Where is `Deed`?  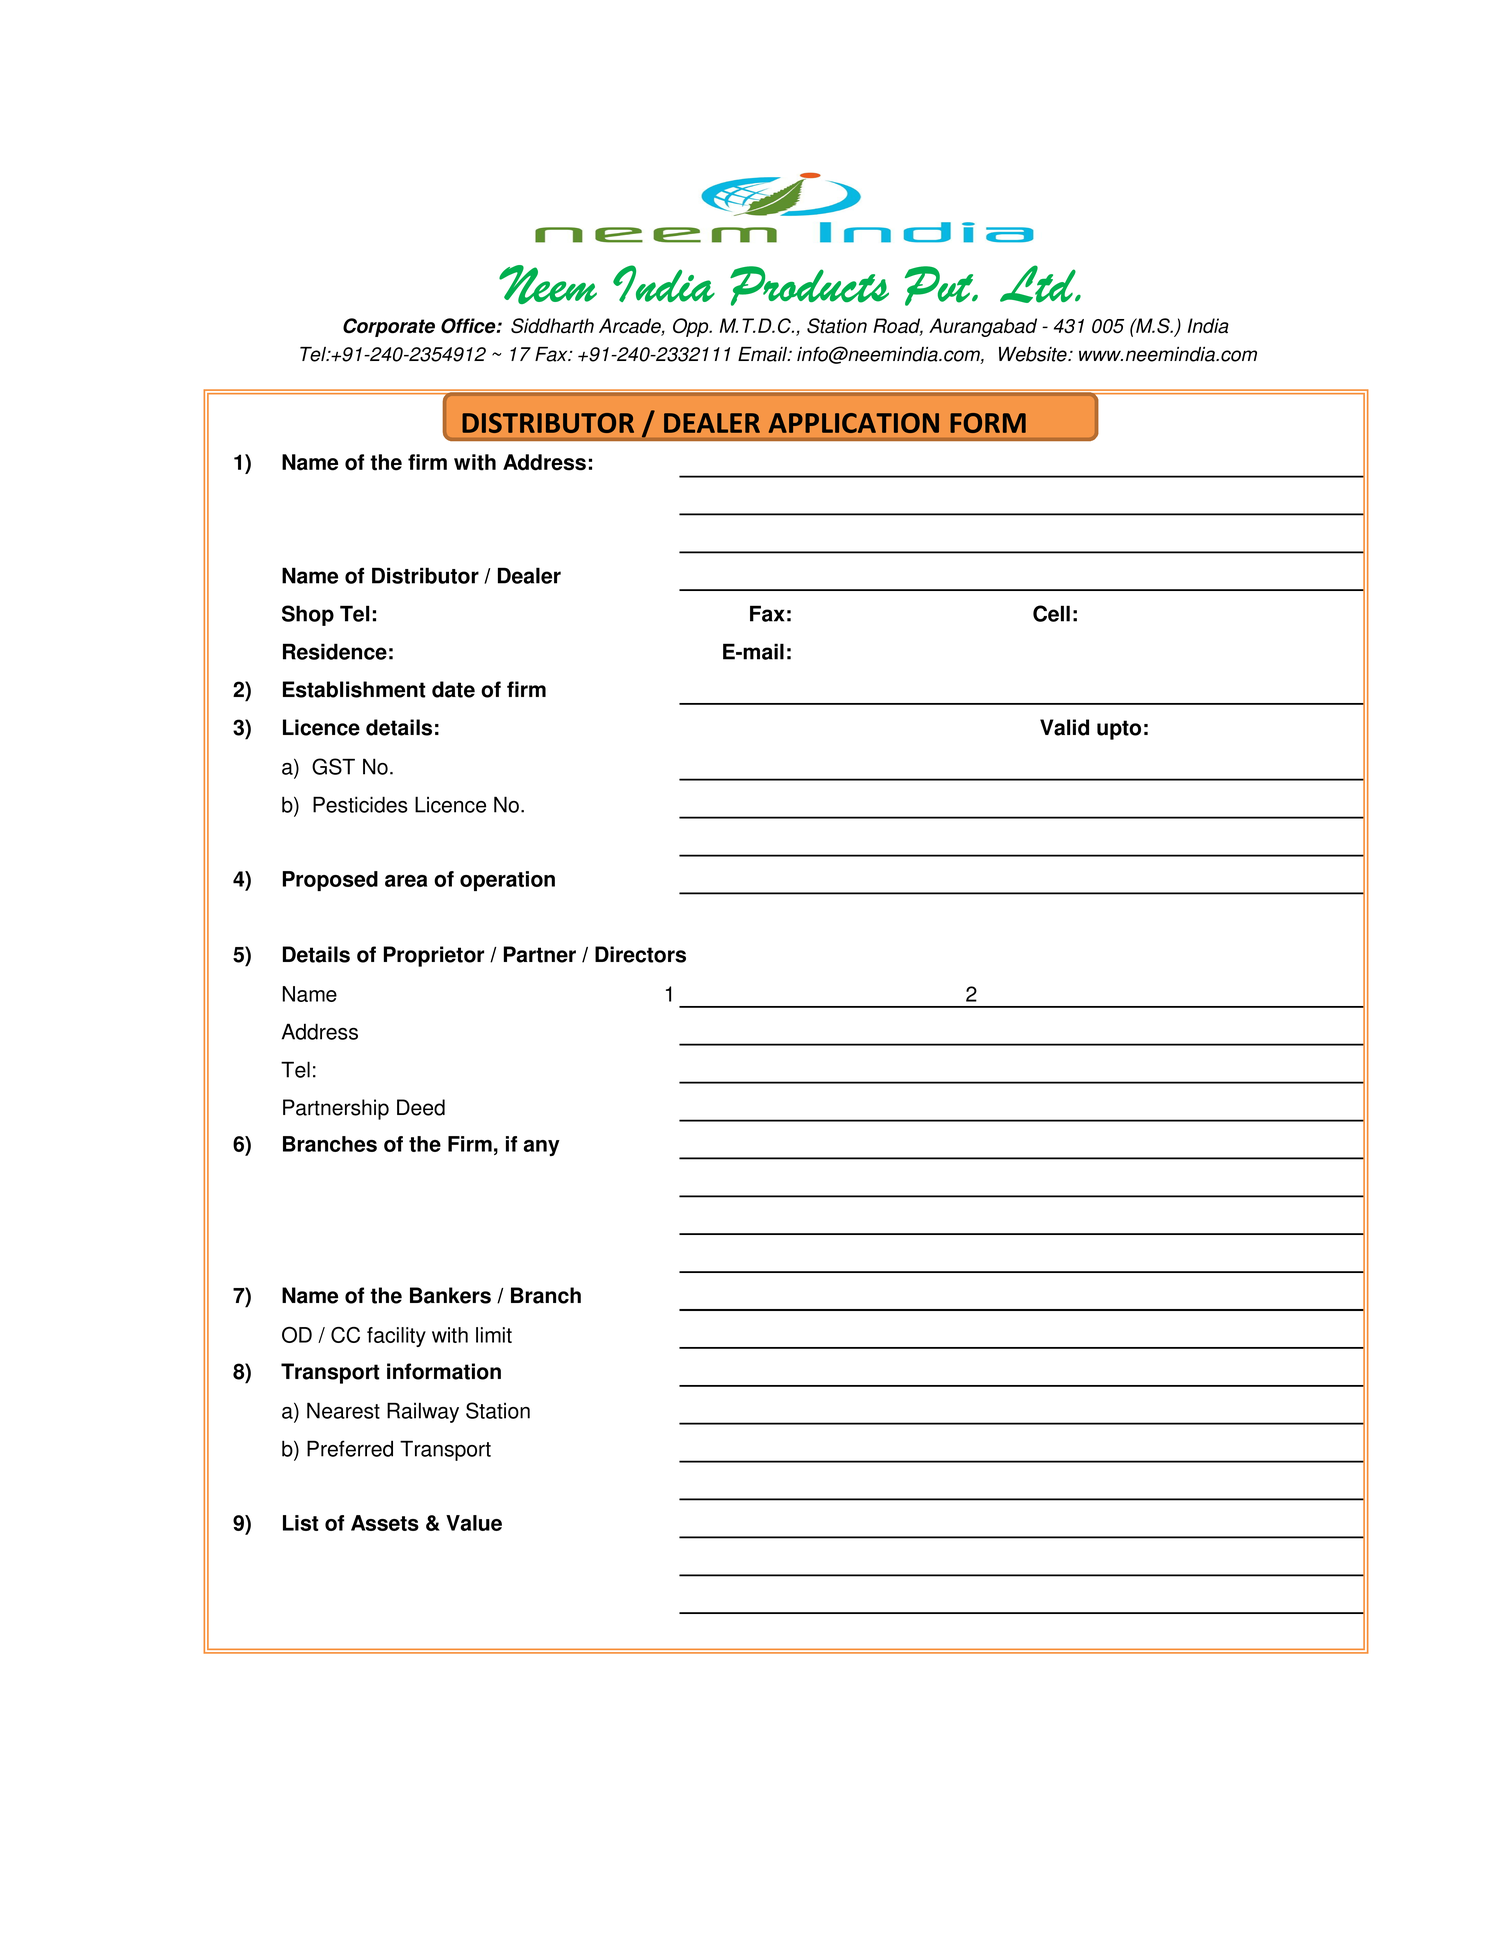 Deed is located at coordinates (421, 1107).
